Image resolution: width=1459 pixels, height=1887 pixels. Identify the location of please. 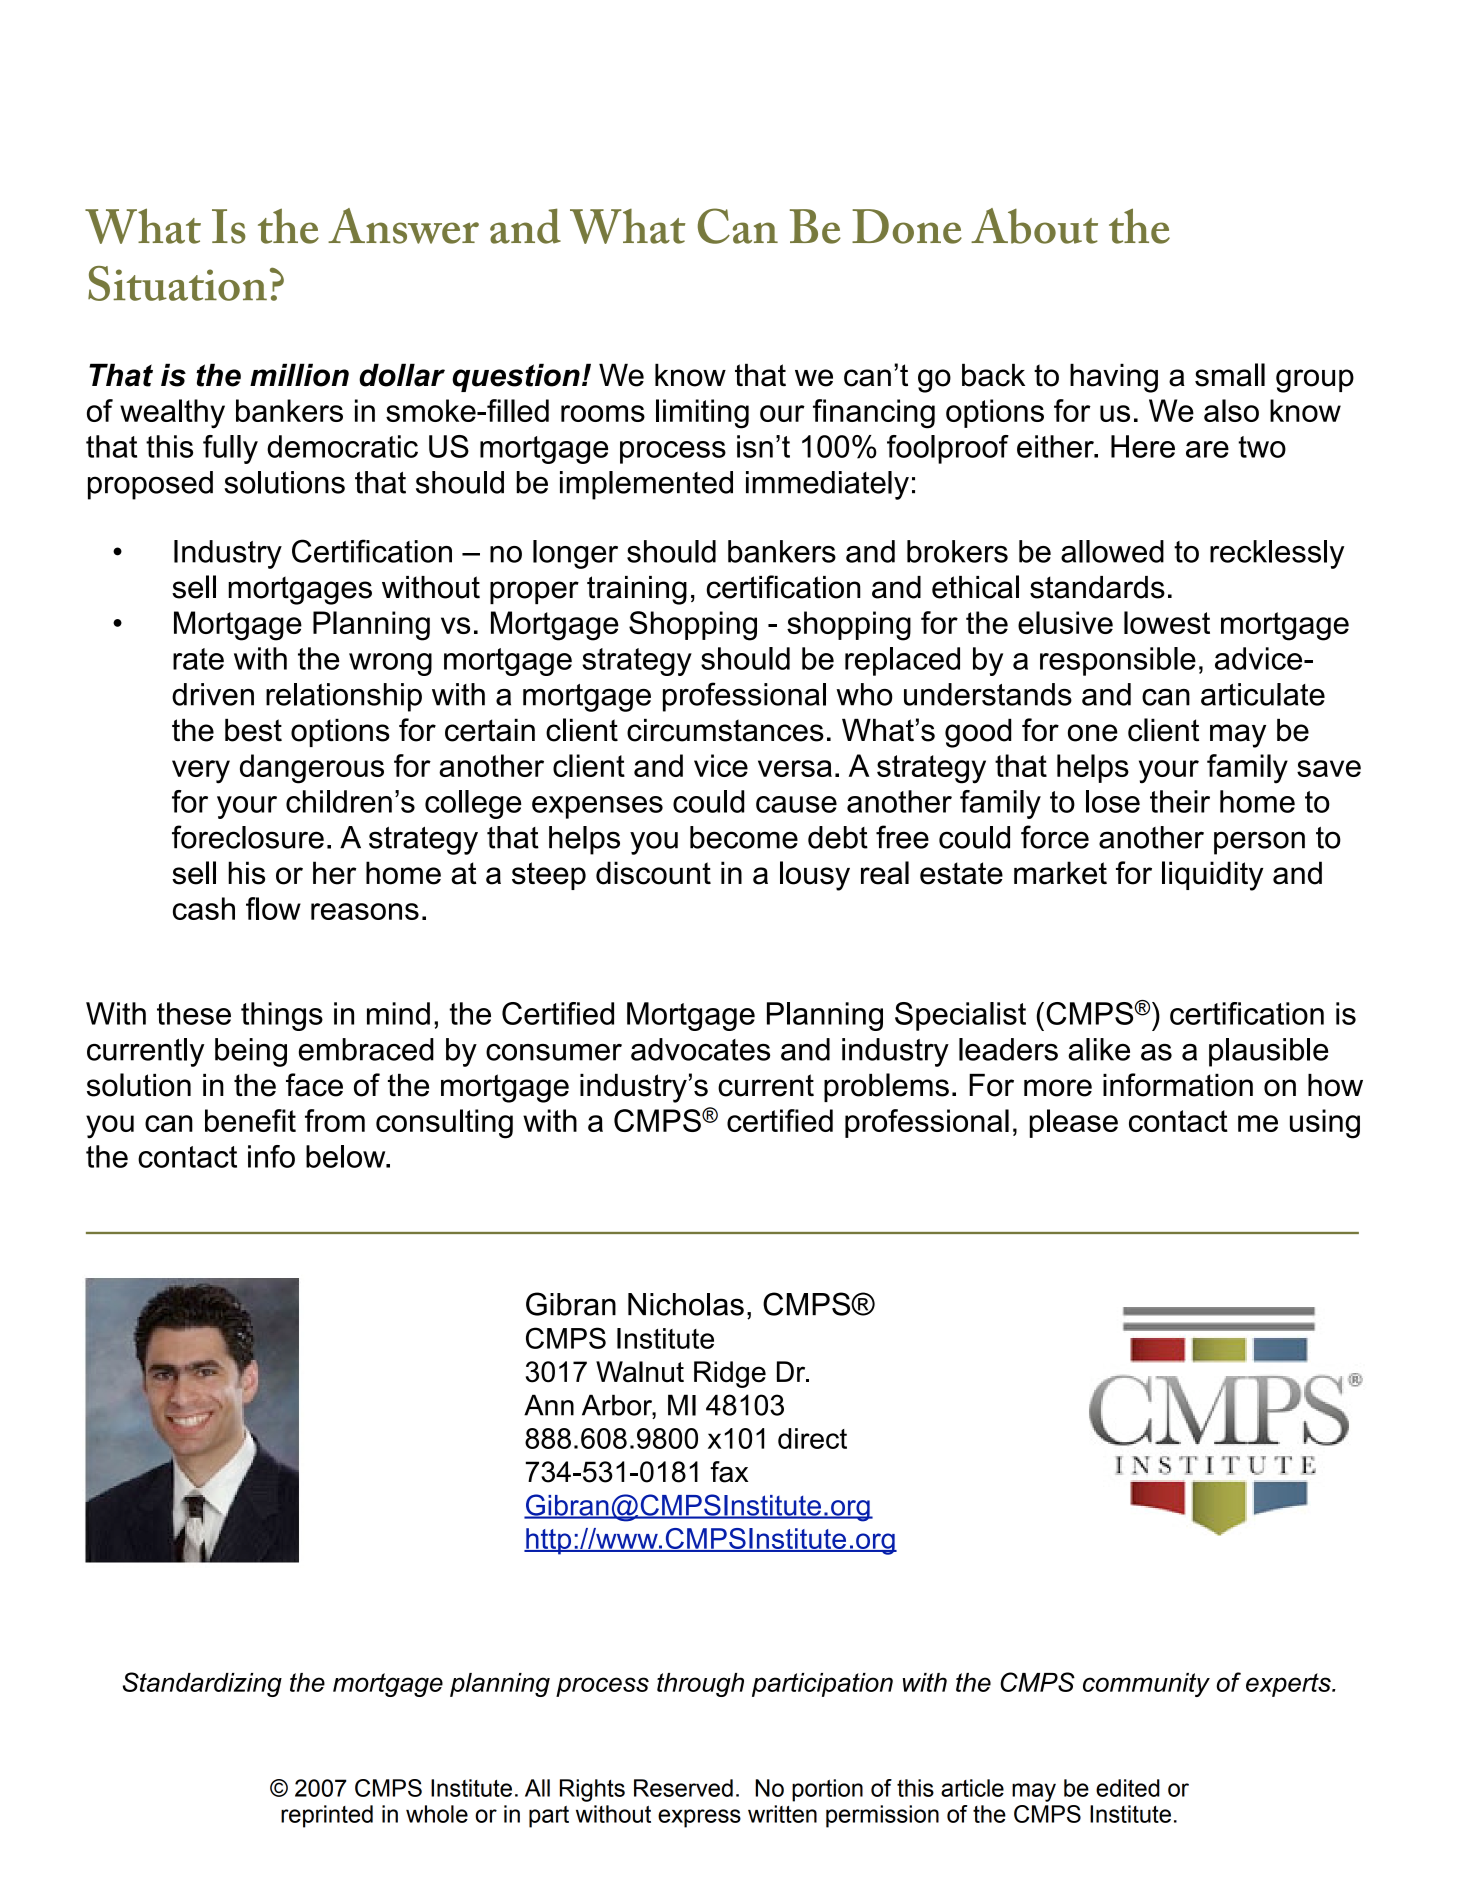
(1074, 1123).
